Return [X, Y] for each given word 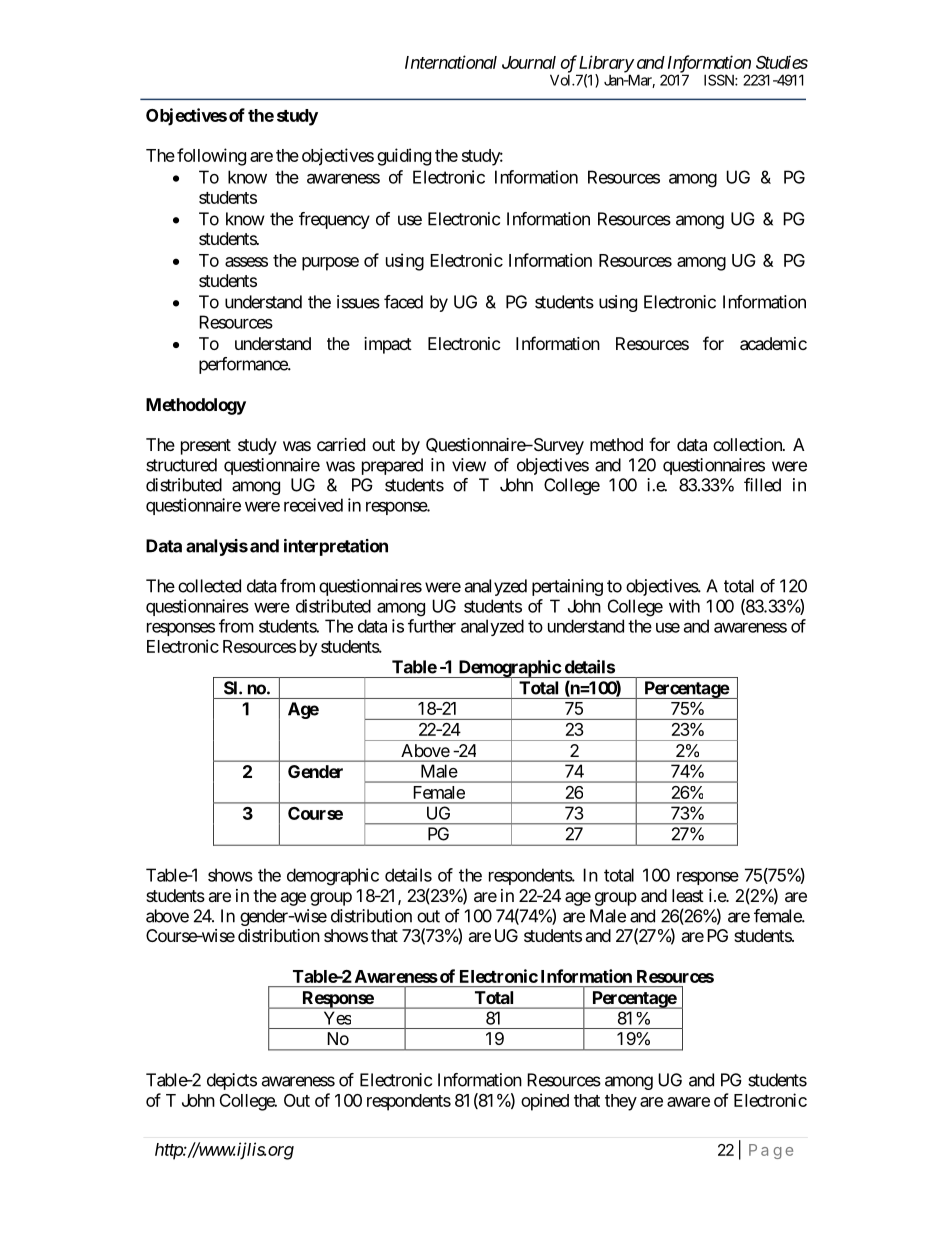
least [688, 895]
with [684, 606]
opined [545, 1102]
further [432, 626]
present [206, 447]
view [469, 465]
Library [605, 65]
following [211, 157]
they [621, 1102]
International [451, 62]
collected [209, 586]
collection [748, 444]
